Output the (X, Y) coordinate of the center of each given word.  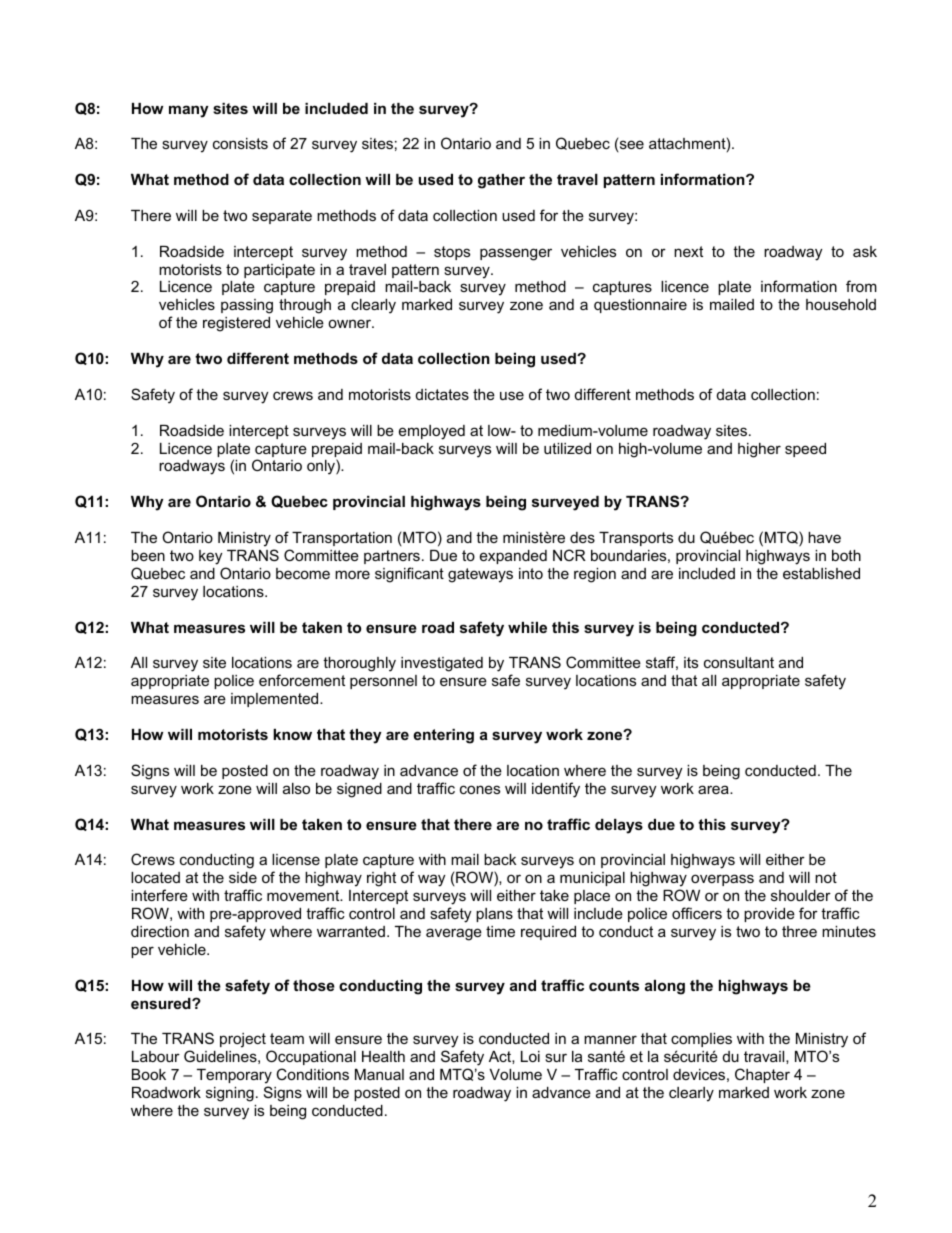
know (292, 734)
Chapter (762, 1075)
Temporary (234, 1076)
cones (480, 789)
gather (501, 181)
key (210, 557)
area (714, 789)
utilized (567, 448)
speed (805, 450)
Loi (530, 1056)
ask (865, 251)
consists (240, 143)
